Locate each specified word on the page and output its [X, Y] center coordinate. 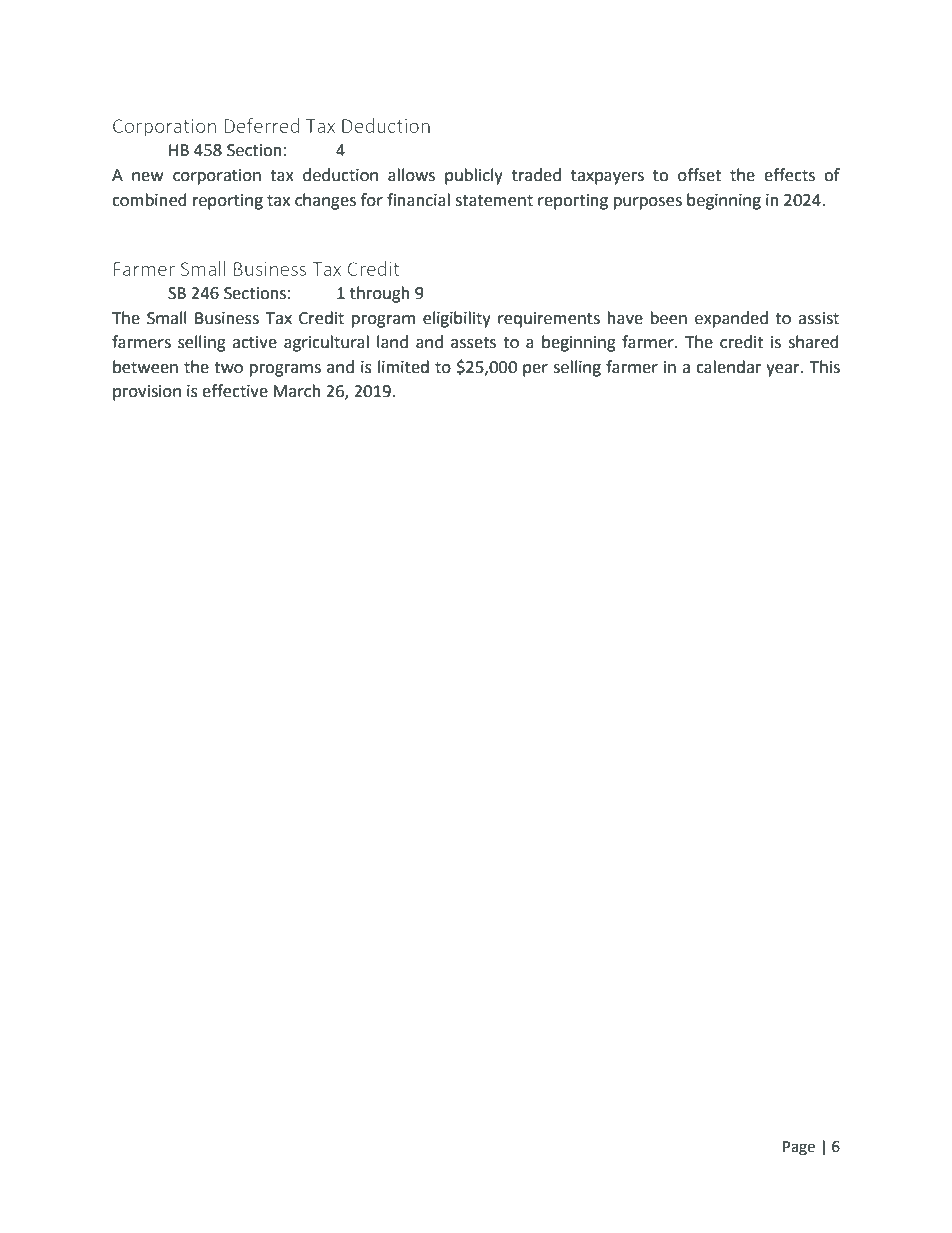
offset [699, 175]
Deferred [261, 125]
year [784, 370]
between [145, 367]
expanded [731, 319]
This [825, 367]
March [297, 391]
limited [403, 367]
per [535, 370]
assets [473, 343]
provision [147, 393]
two [228, 368]
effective [235, 391]
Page [799, 1148]
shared [813, 342]
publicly [474, 176]
